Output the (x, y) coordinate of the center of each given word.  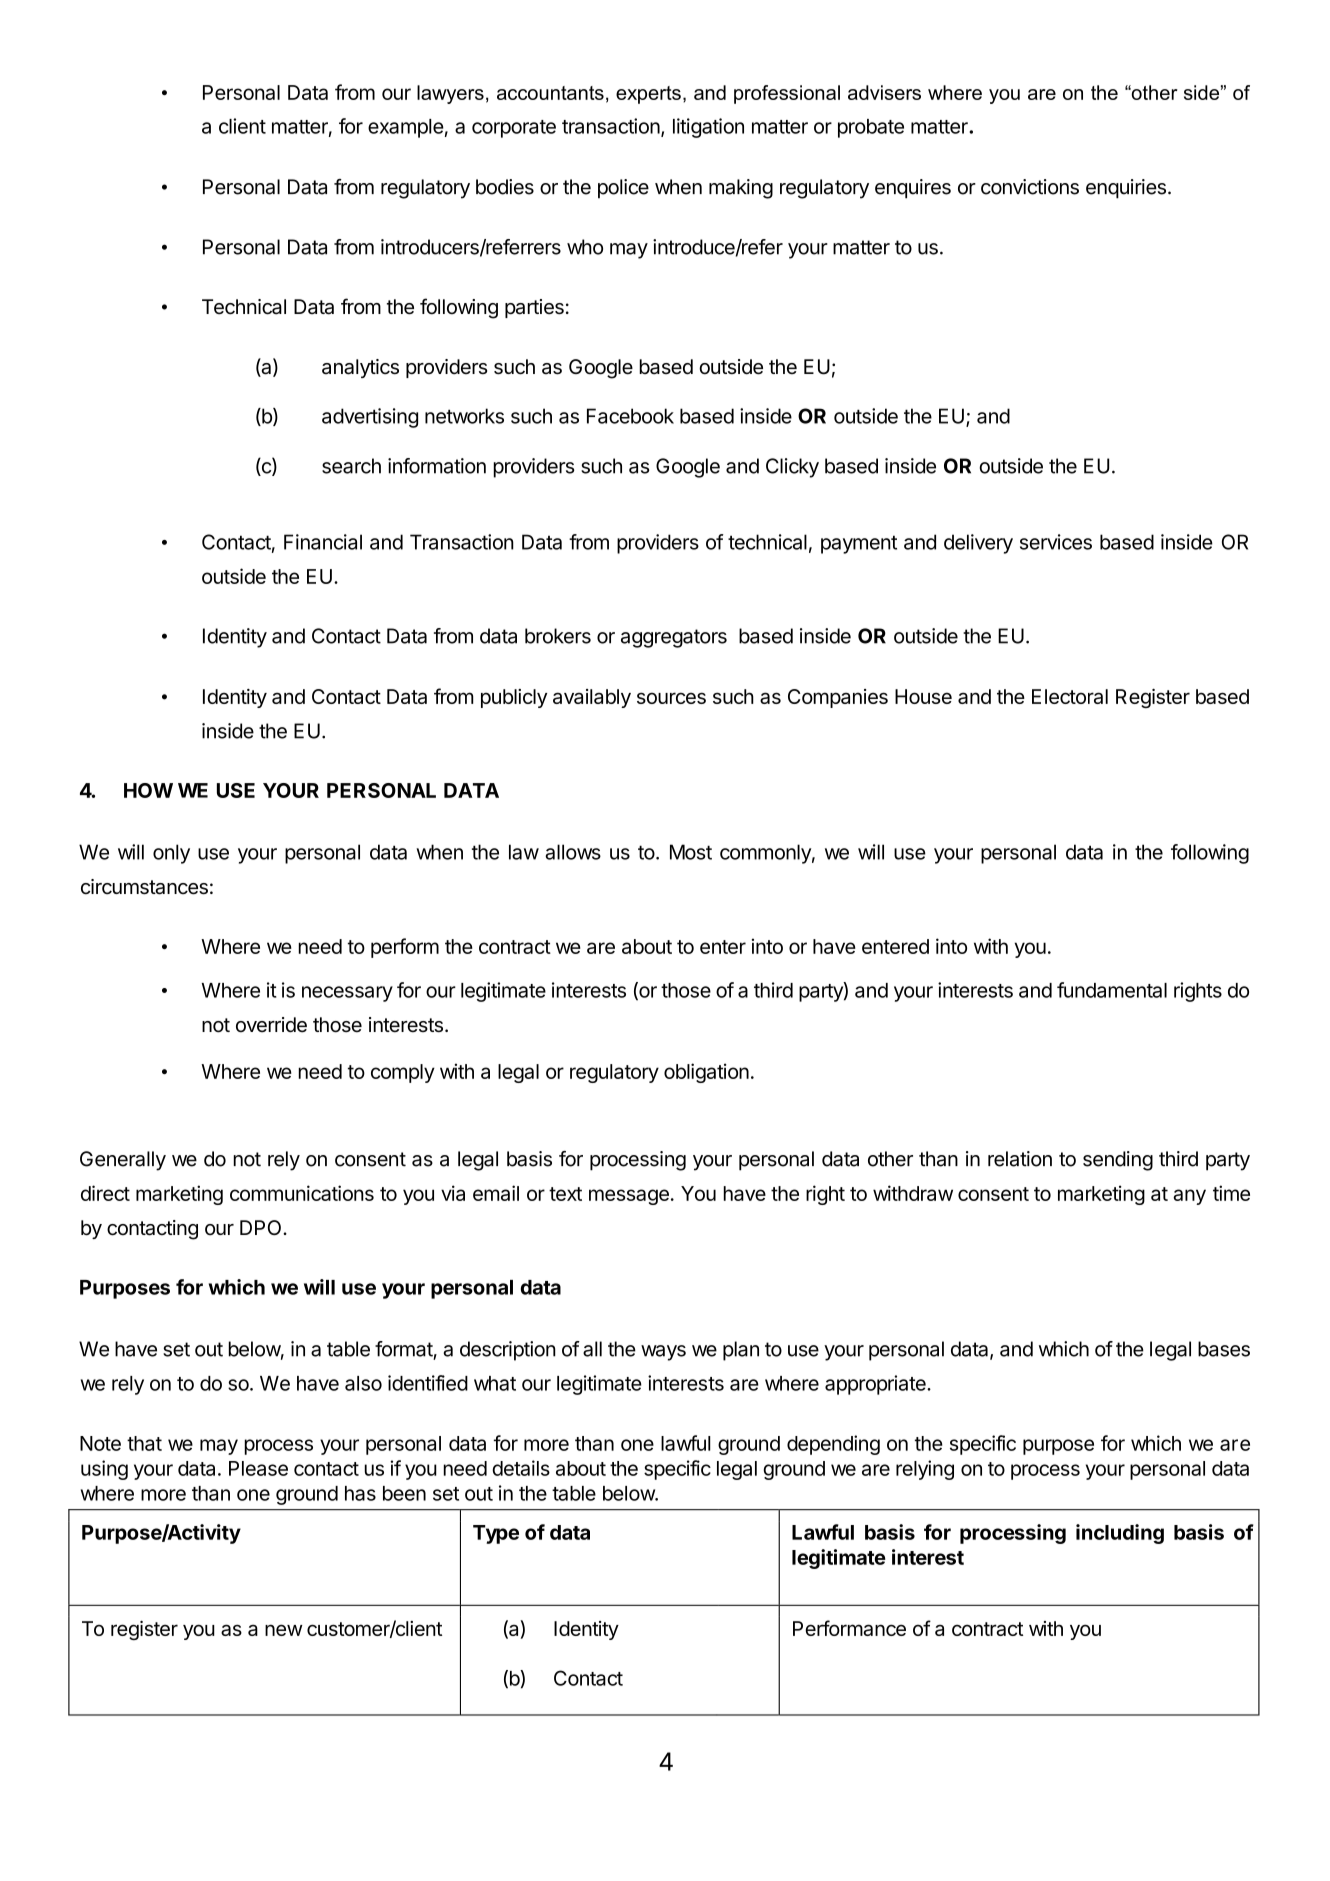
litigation (708, 128)
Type (496, 1534)
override (271, 1025)
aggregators (674, 638)
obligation (706, 1073)
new (284, 1630)
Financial (323, 542)
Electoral (1070, 696)
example (406, 128)
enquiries (1126, 189)
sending (1118, 1161)
